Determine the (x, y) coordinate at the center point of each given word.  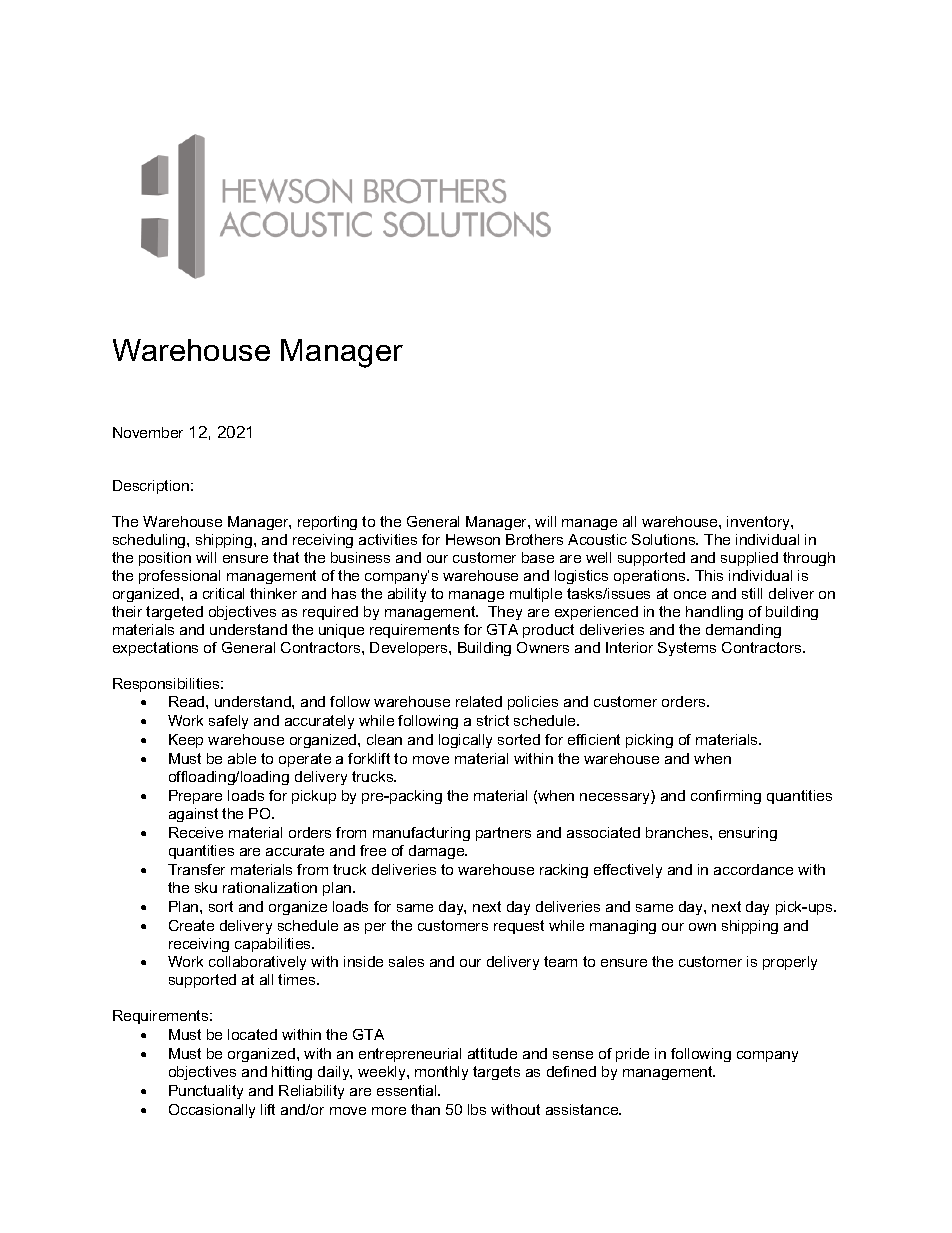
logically (465, 741)
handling (714, 613)
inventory (759, 523)
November (148, 432)
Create (191, 925)
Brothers (534, 539)
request (519, 927)
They (505, 613)
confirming (726, 797)
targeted (174, 613)
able (242, 758)
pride (632, 1055)
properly (790, 963)
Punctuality (206, 1092)
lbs (477, 1109)
